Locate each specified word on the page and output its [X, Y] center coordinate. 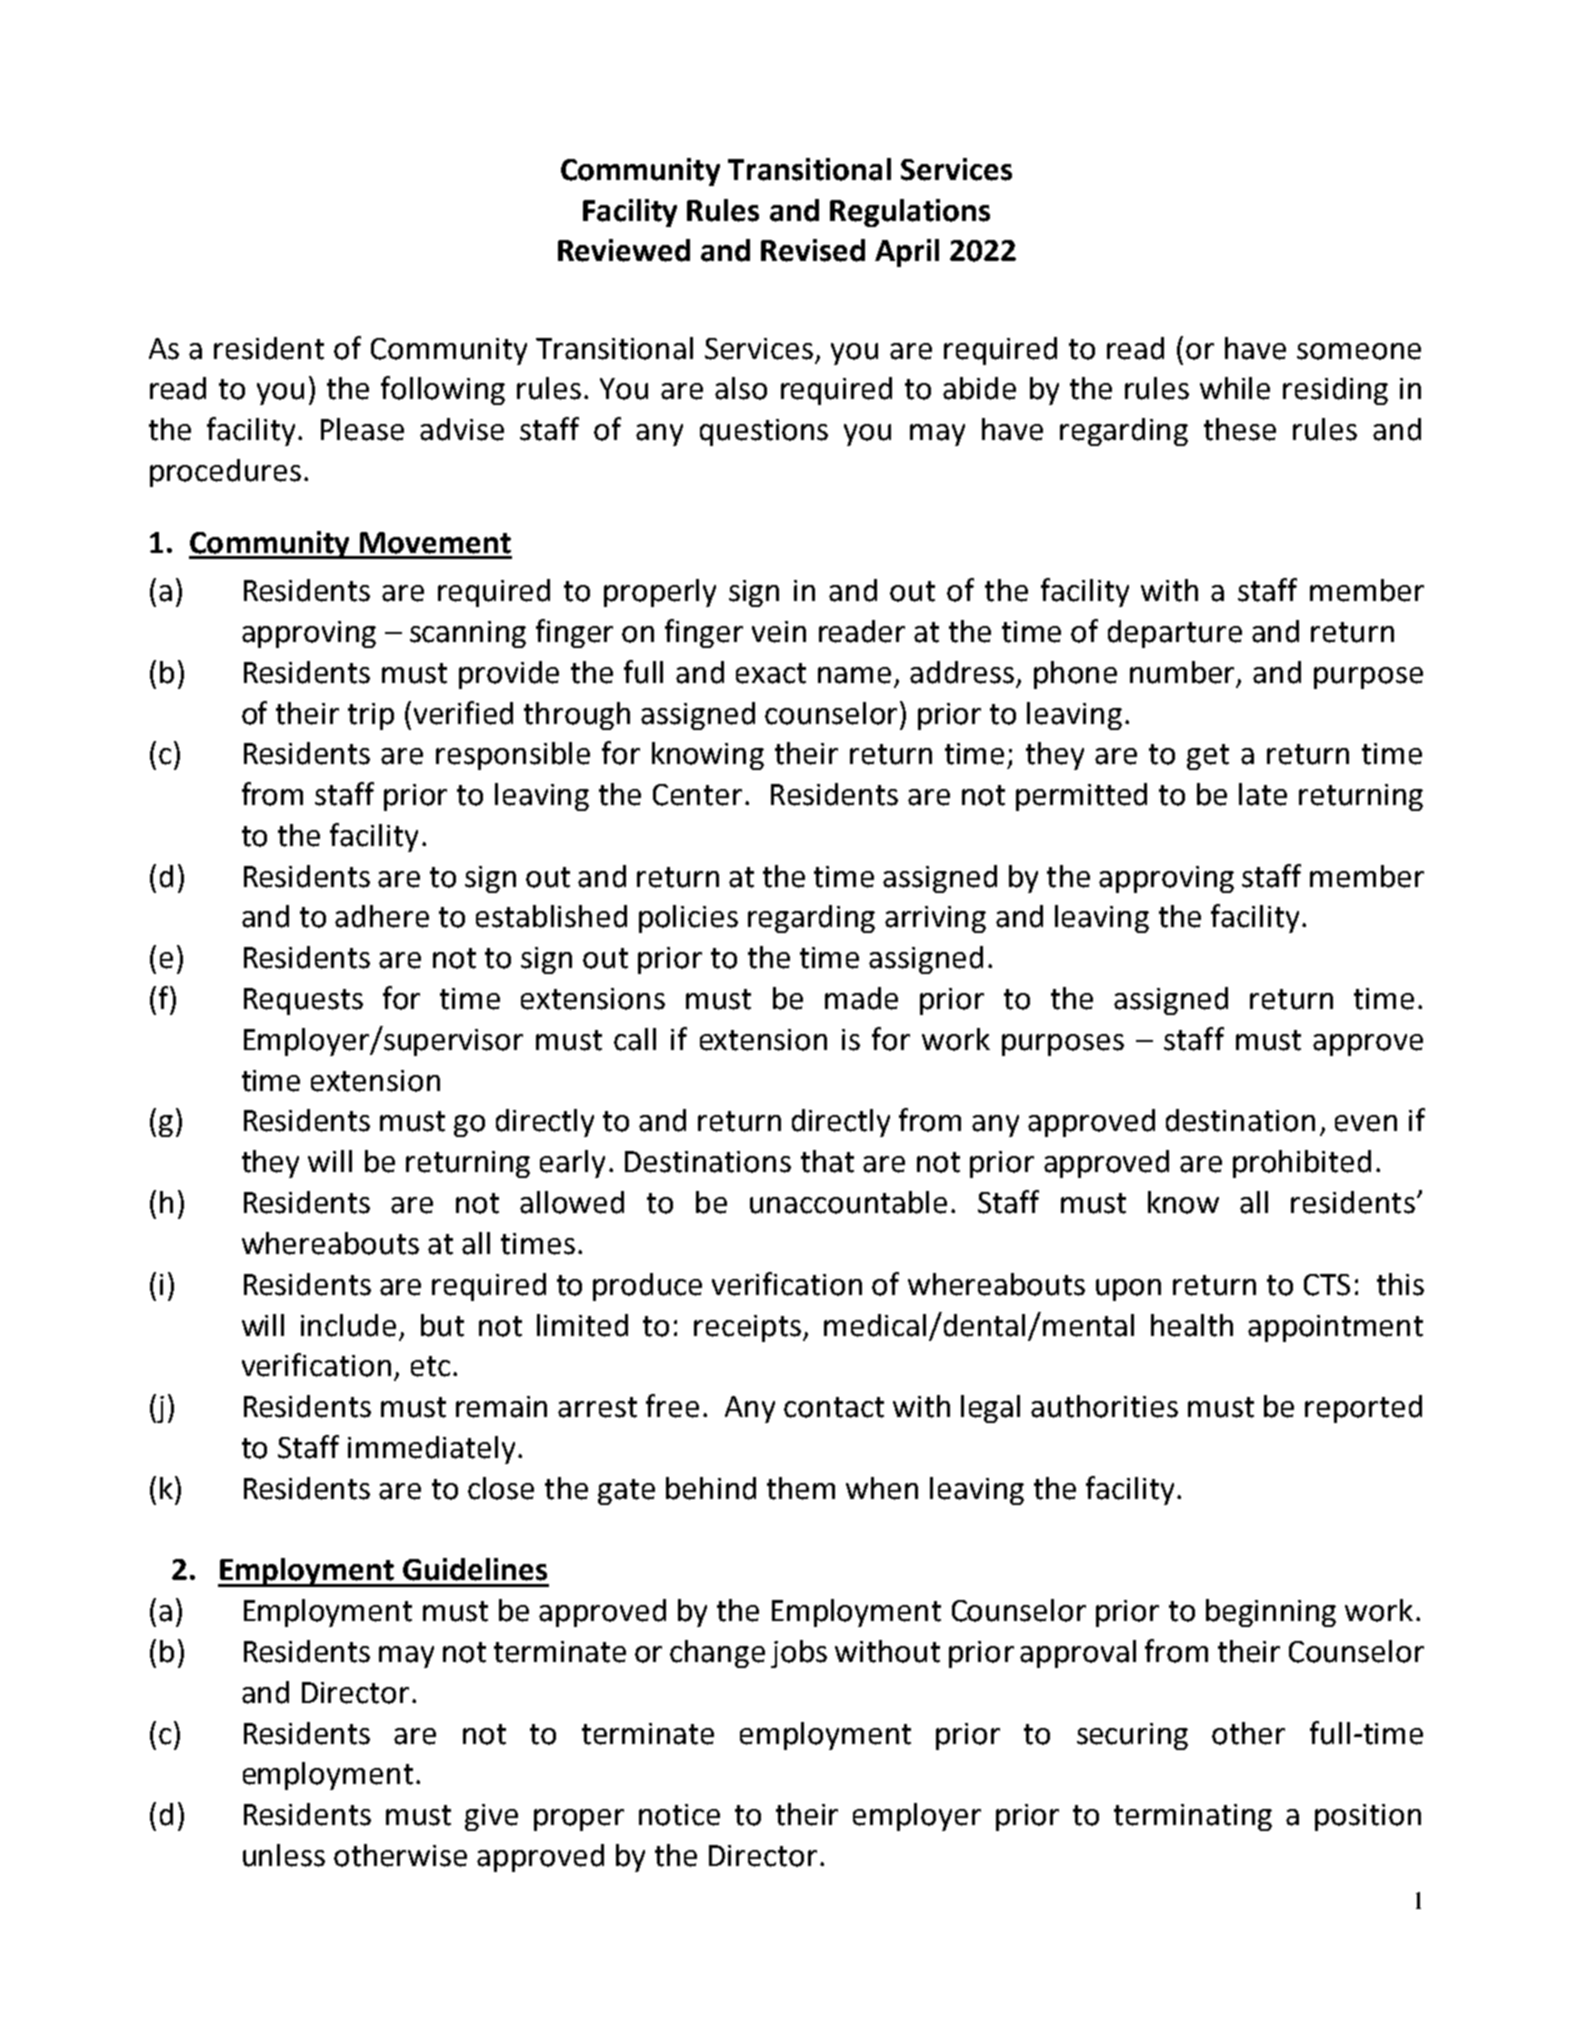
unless [284, 1855]
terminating [1193, 1817]
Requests [303, 1001]
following [443, 390]
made [861, 998]
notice [679, 1815]
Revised [813, 250]
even [1366, 1123]
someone [1359, 351]
